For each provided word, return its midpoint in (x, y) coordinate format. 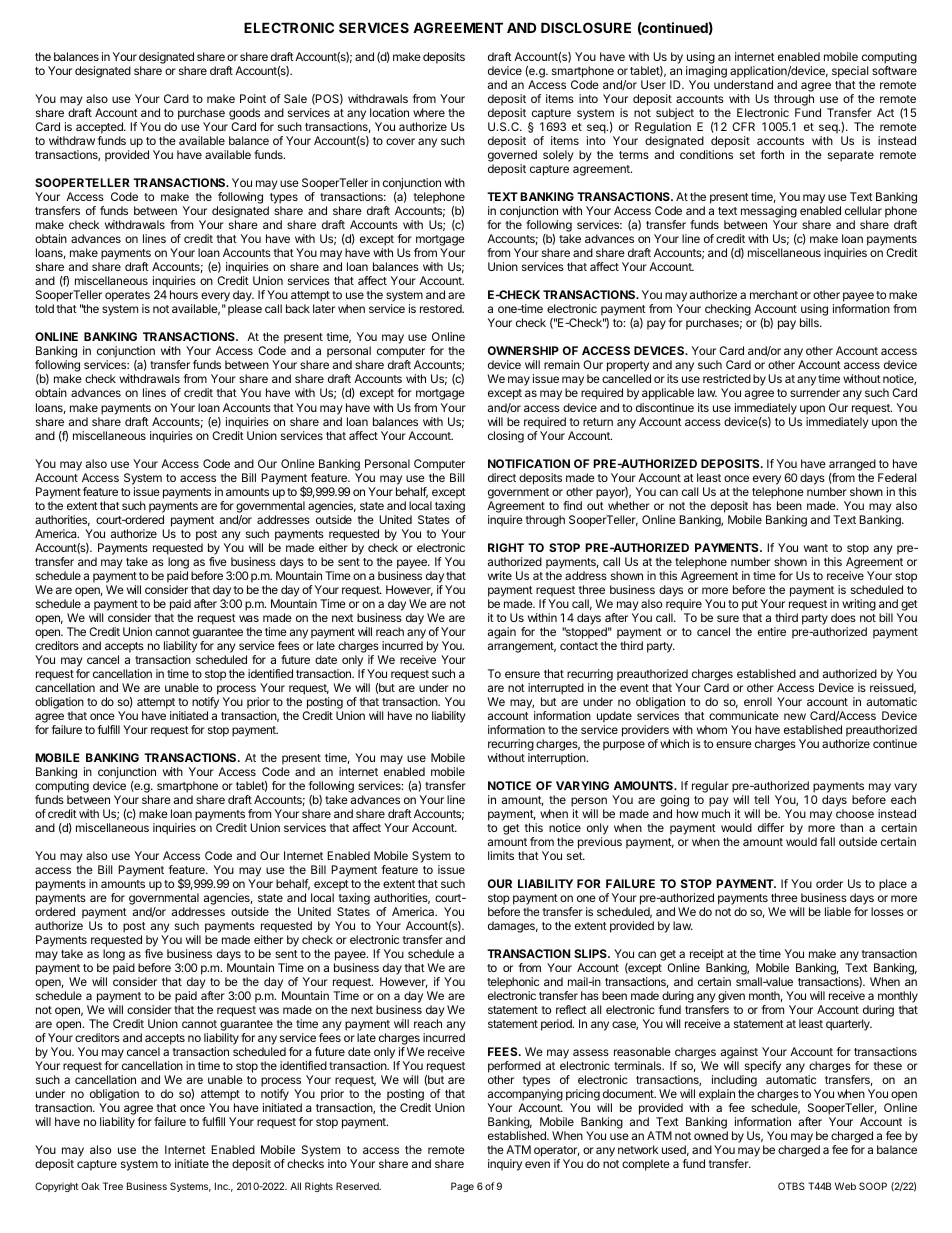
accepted (99, 129)
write (500, 575)
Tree (113, 1186)
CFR (743, 126)
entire (772, 631)
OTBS (791, 1186)
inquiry (505, 1165)
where (429, 112)
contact (579, 646)
